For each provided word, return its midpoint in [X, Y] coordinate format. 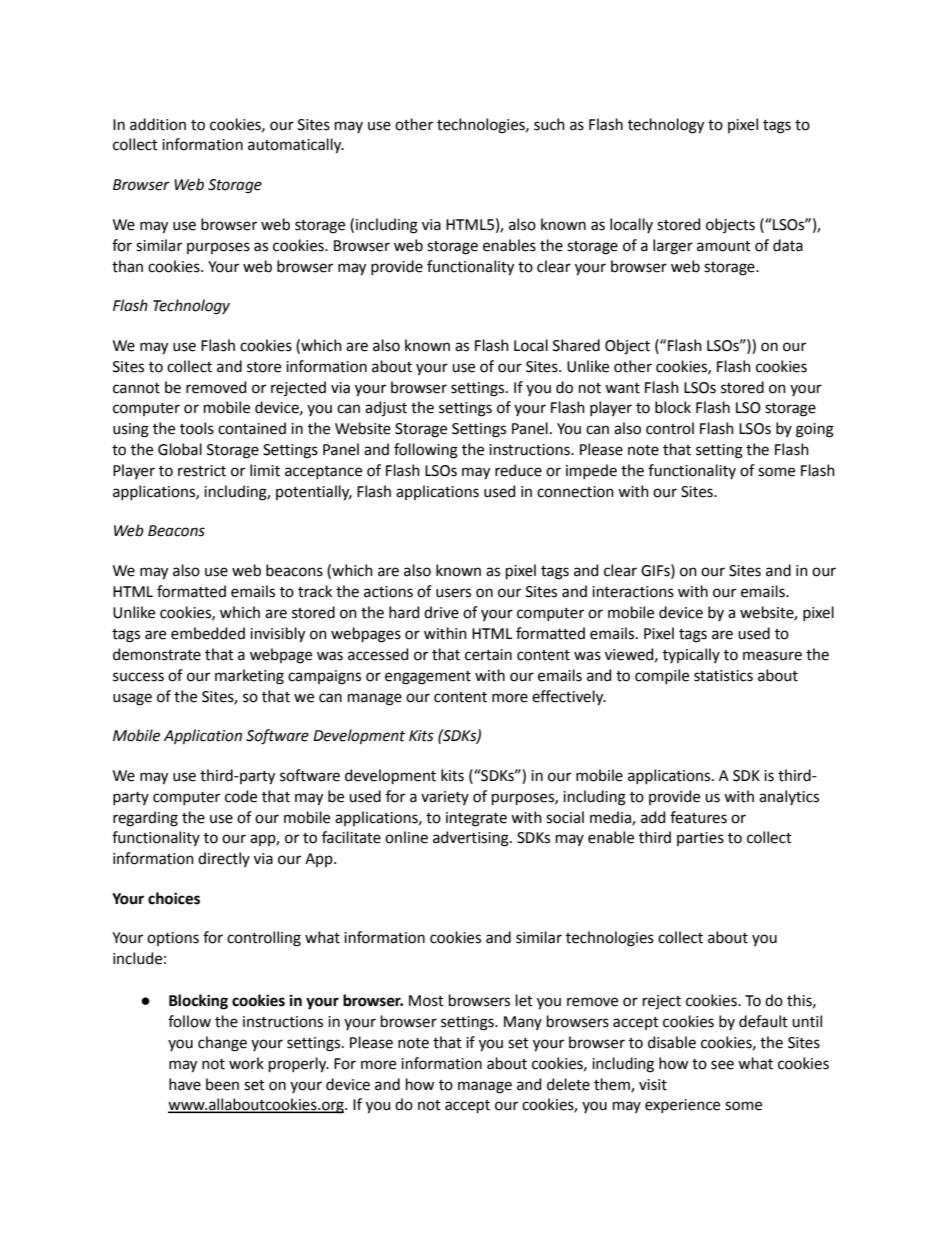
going [815, 430]
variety [445, 798]
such [549, 124]
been [222, 1084]
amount [724, 246]
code [241, 796]
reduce [518, 470]
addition [158, 124]
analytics [789, 797]
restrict [202, 471]
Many [523, 1023]
